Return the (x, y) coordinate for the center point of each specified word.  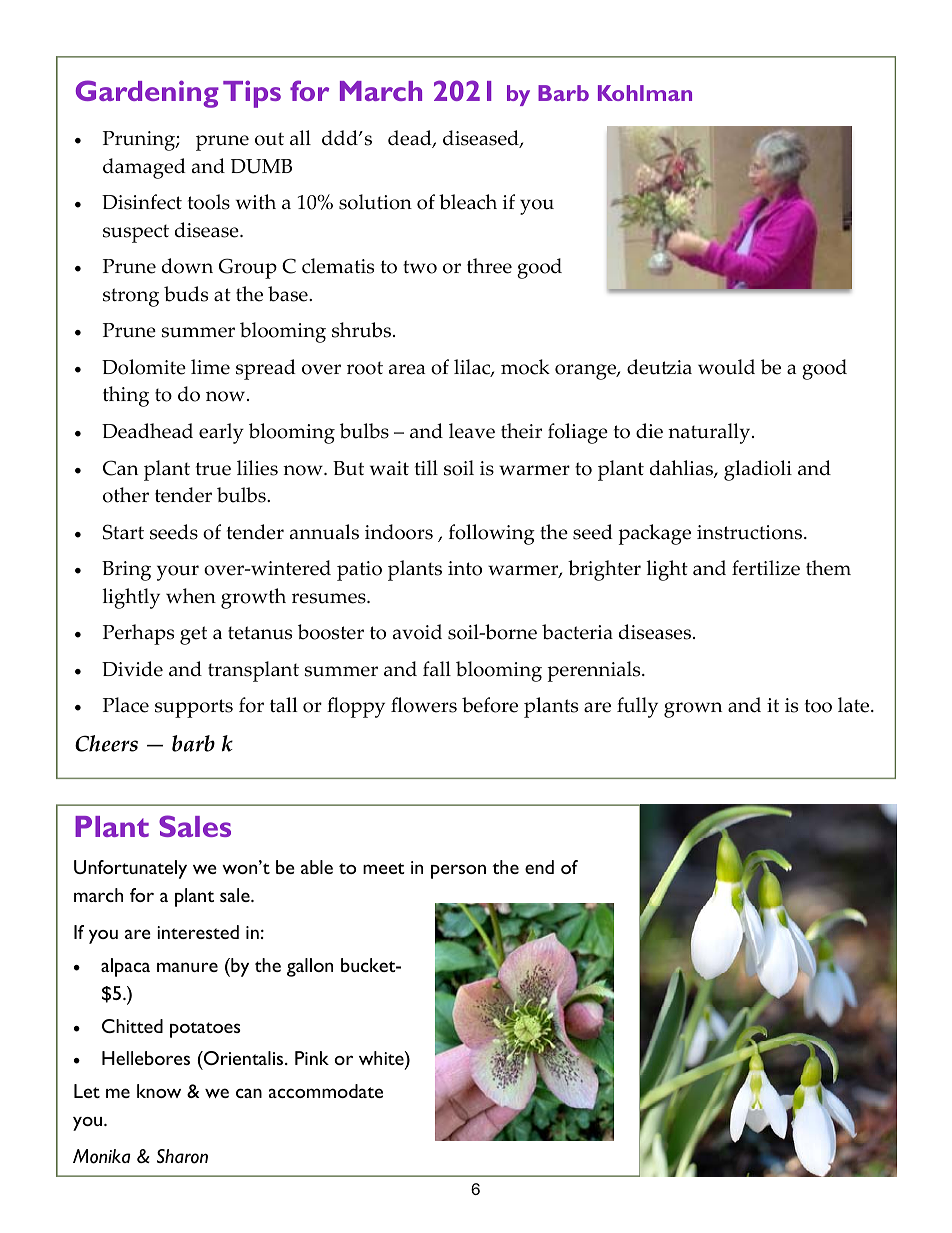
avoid (417, 632)
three (489, 266)
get (193, 635)
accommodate (326, 1091)
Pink (312, 1058)
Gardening (147, 94)
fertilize (766, 568)
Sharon (182, 1156)
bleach (468, 202)
